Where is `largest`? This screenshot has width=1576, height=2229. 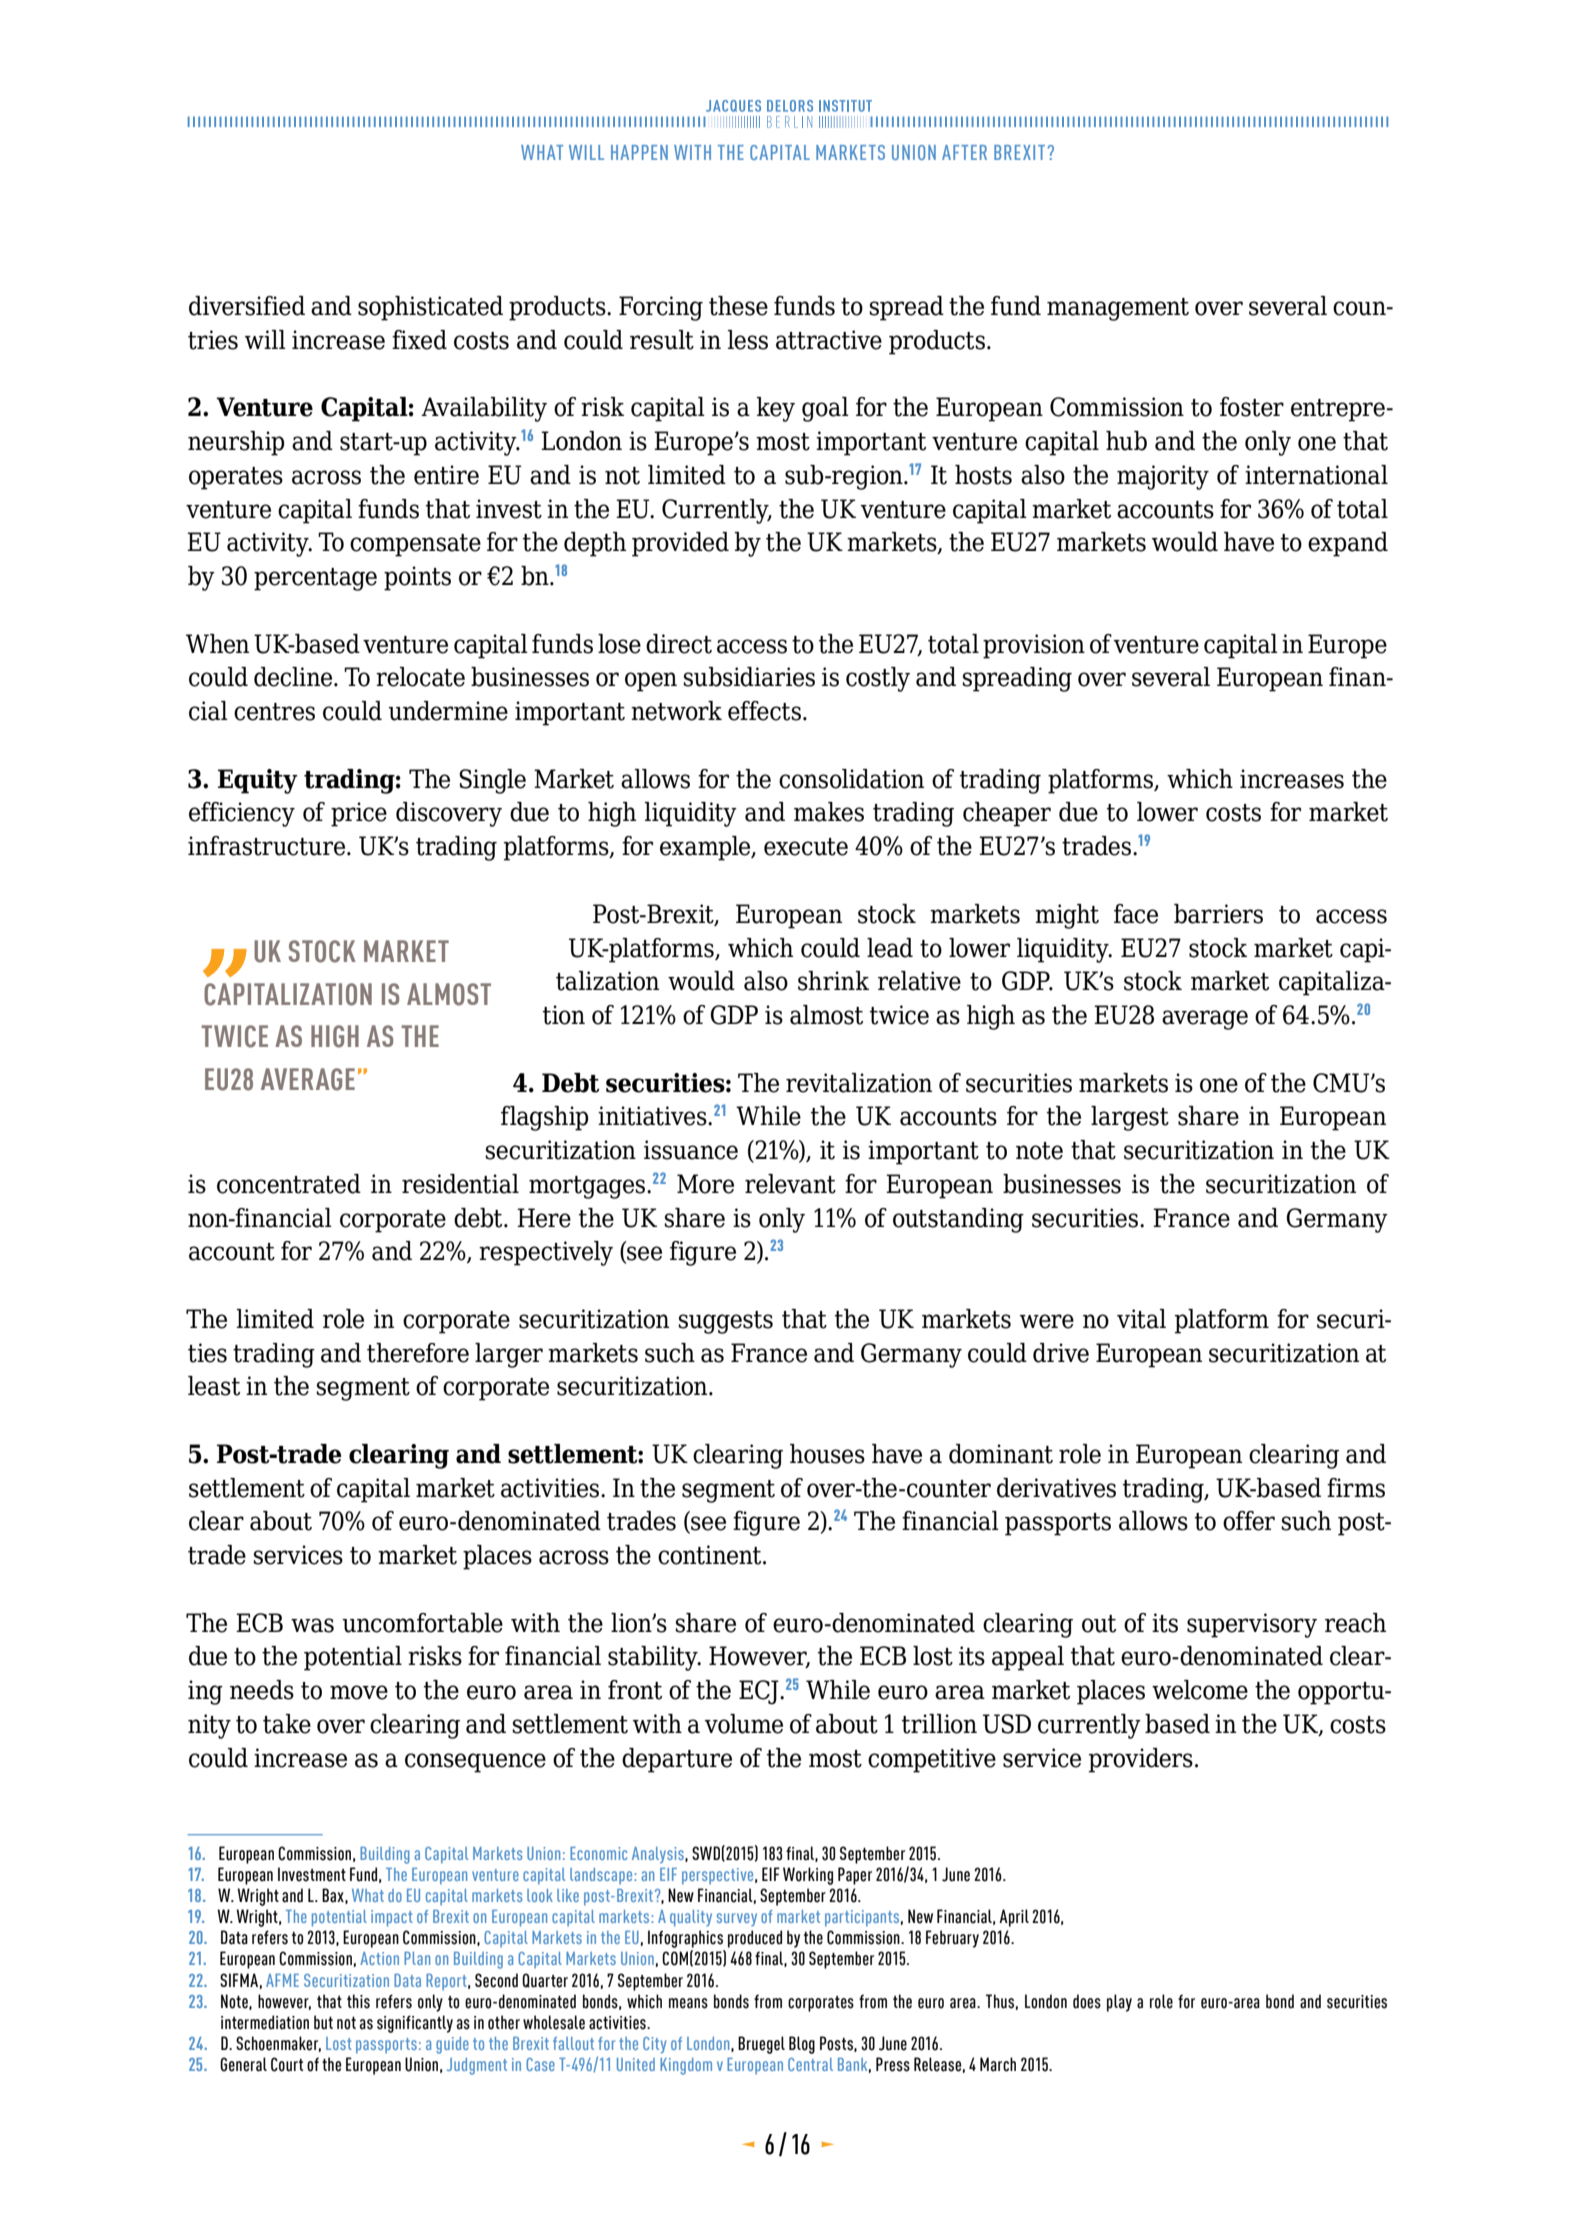 largest is located at coordinates (1130, 1118).
